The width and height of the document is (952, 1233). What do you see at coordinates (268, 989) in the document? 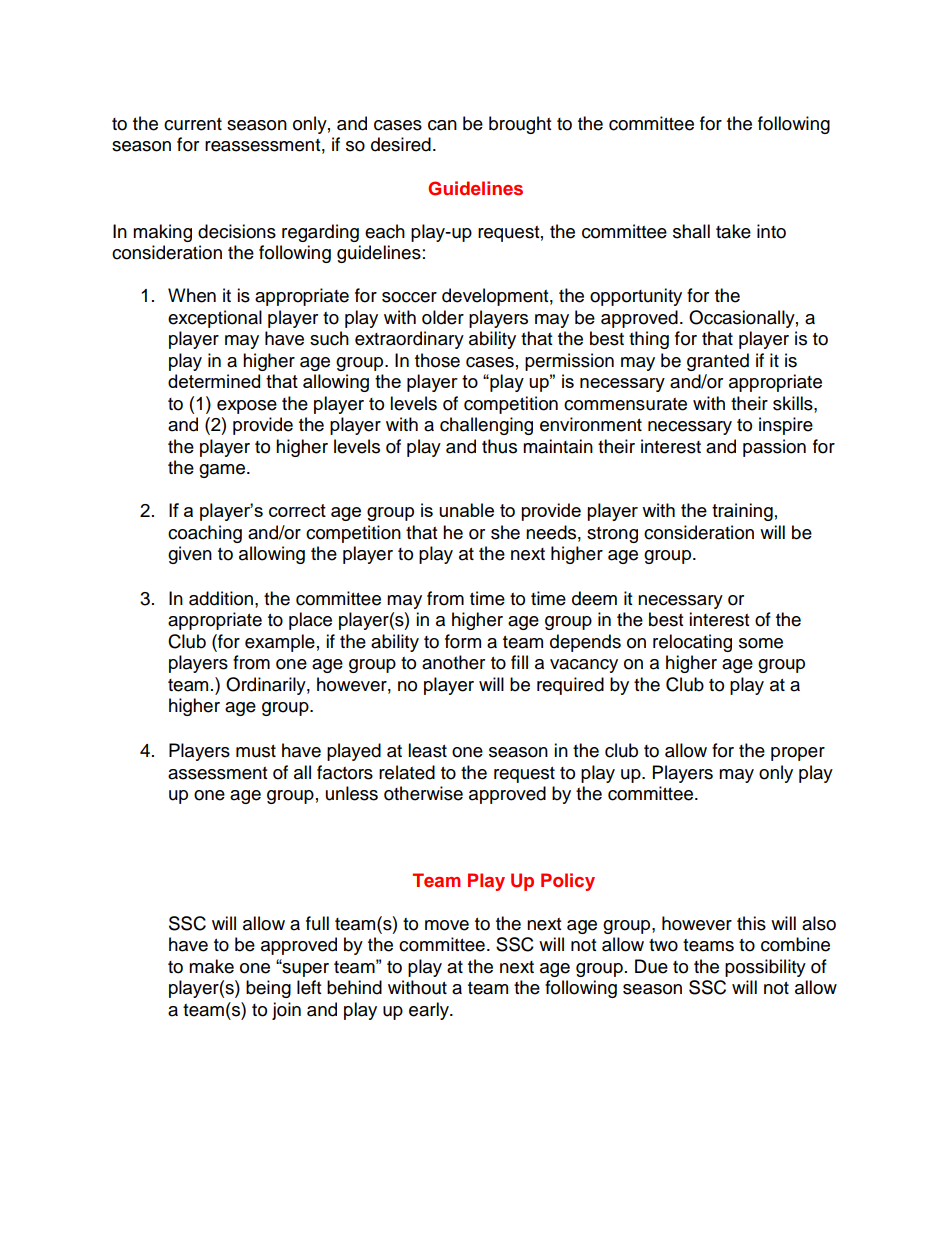
I see `being` at bounding box center [268, 989].
